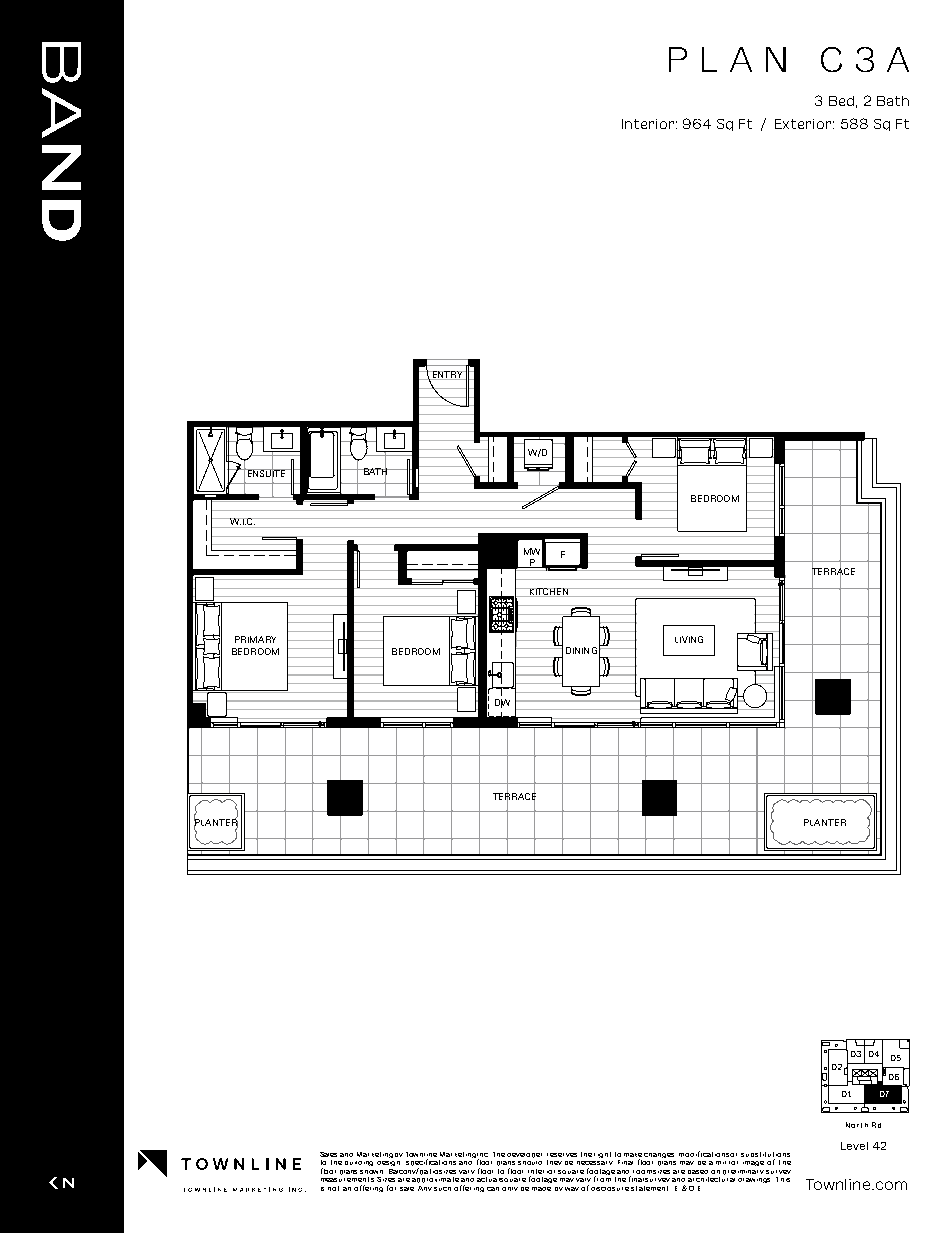 This page has height=1233, width=952. What do you see at coordinates (541, 1189) in the page?
I see `made` at bounding box center [541, 1189].
